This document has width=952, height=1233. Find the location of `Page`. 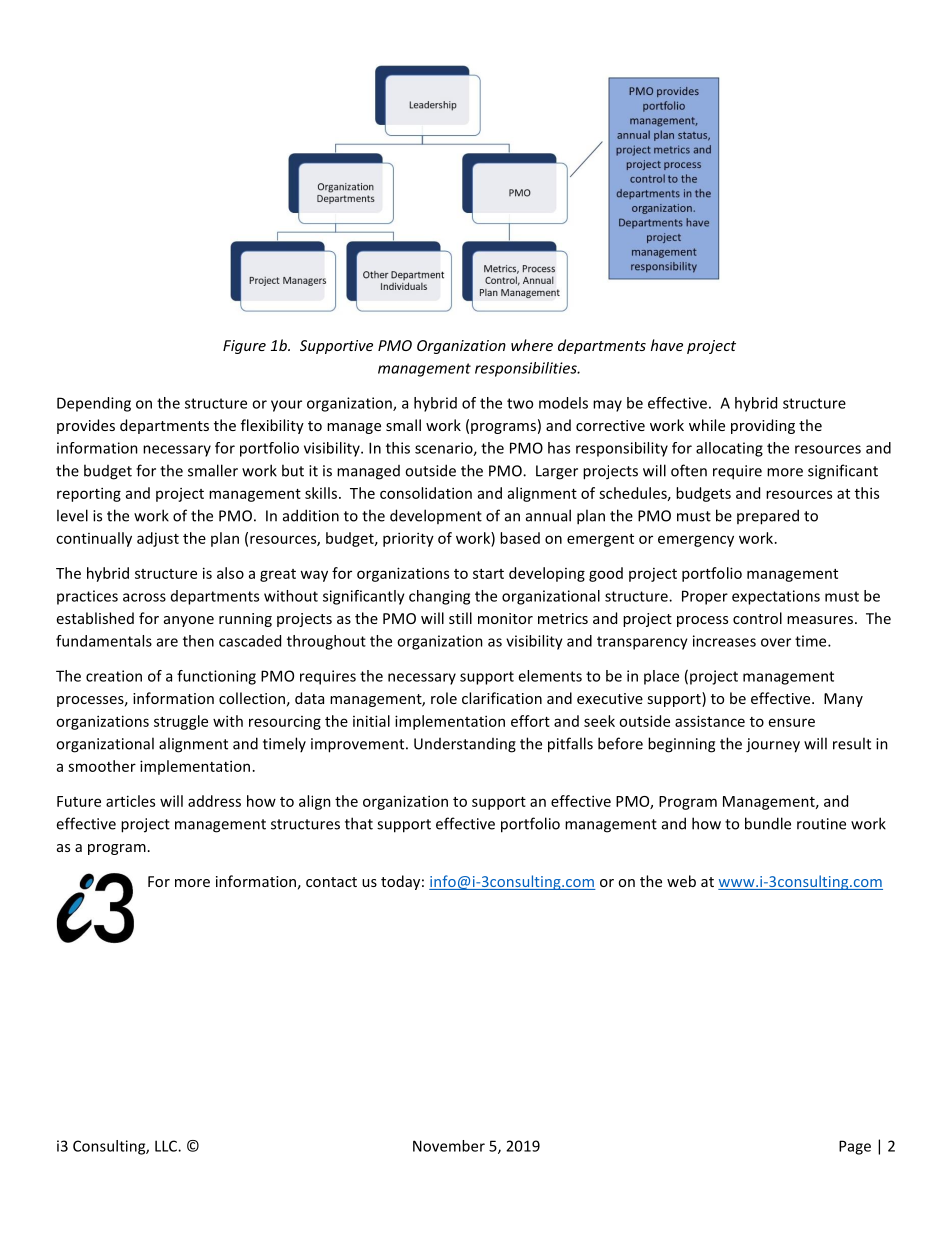

Page is located at coordinates (855, 1147).
